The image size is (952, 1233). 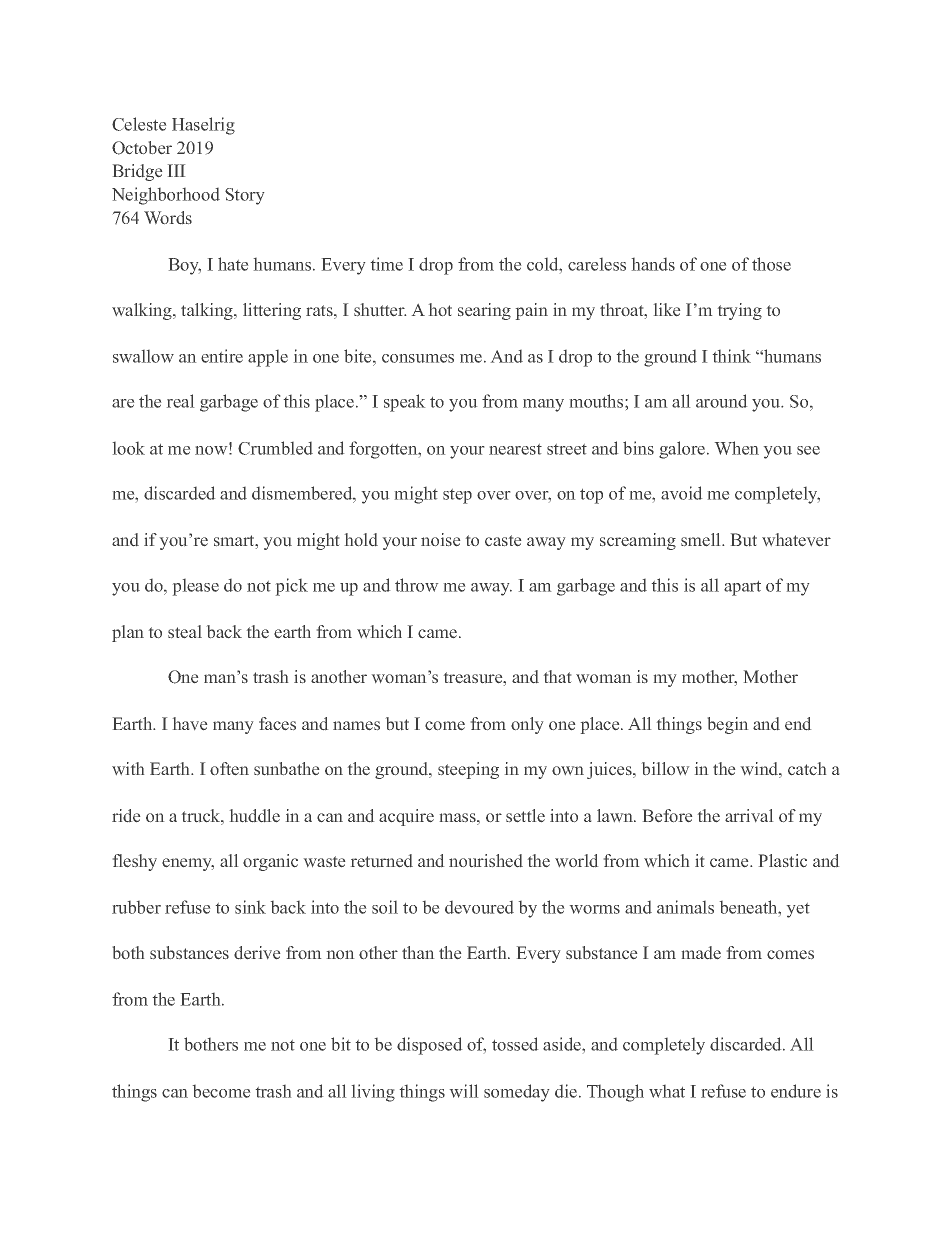 I want to click on III, so click(x=176, y=170).
